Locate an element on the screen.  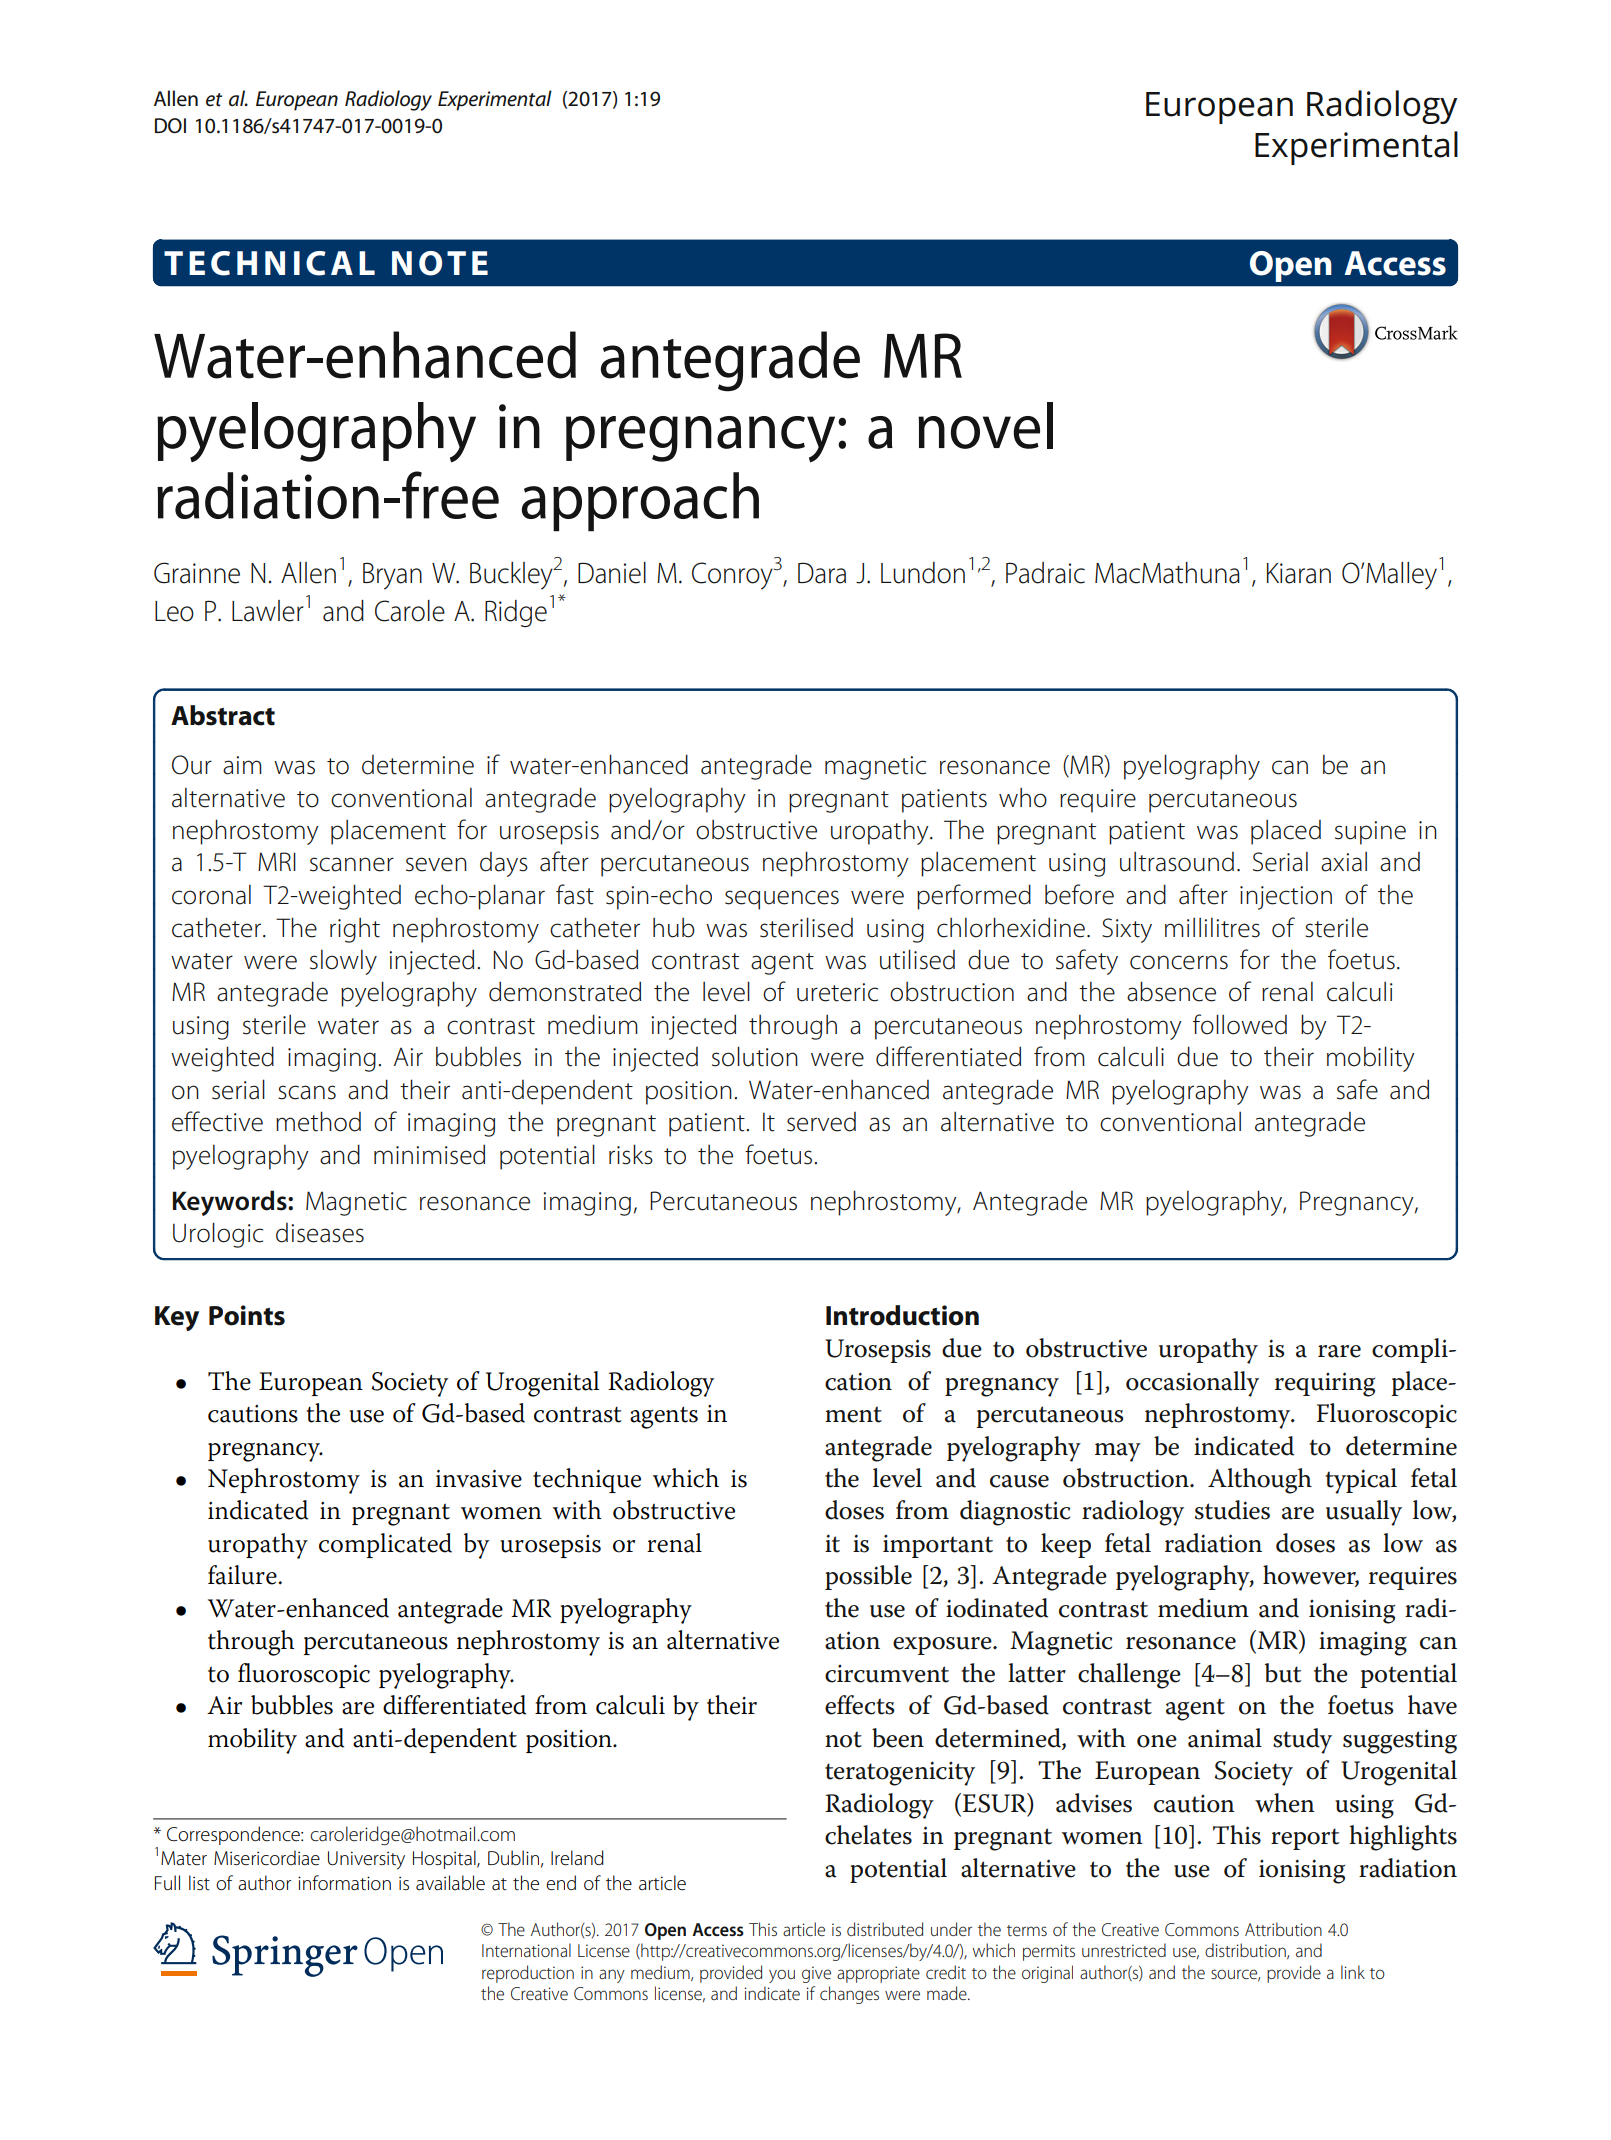
diseases is located at coordinates (320, 1233).
